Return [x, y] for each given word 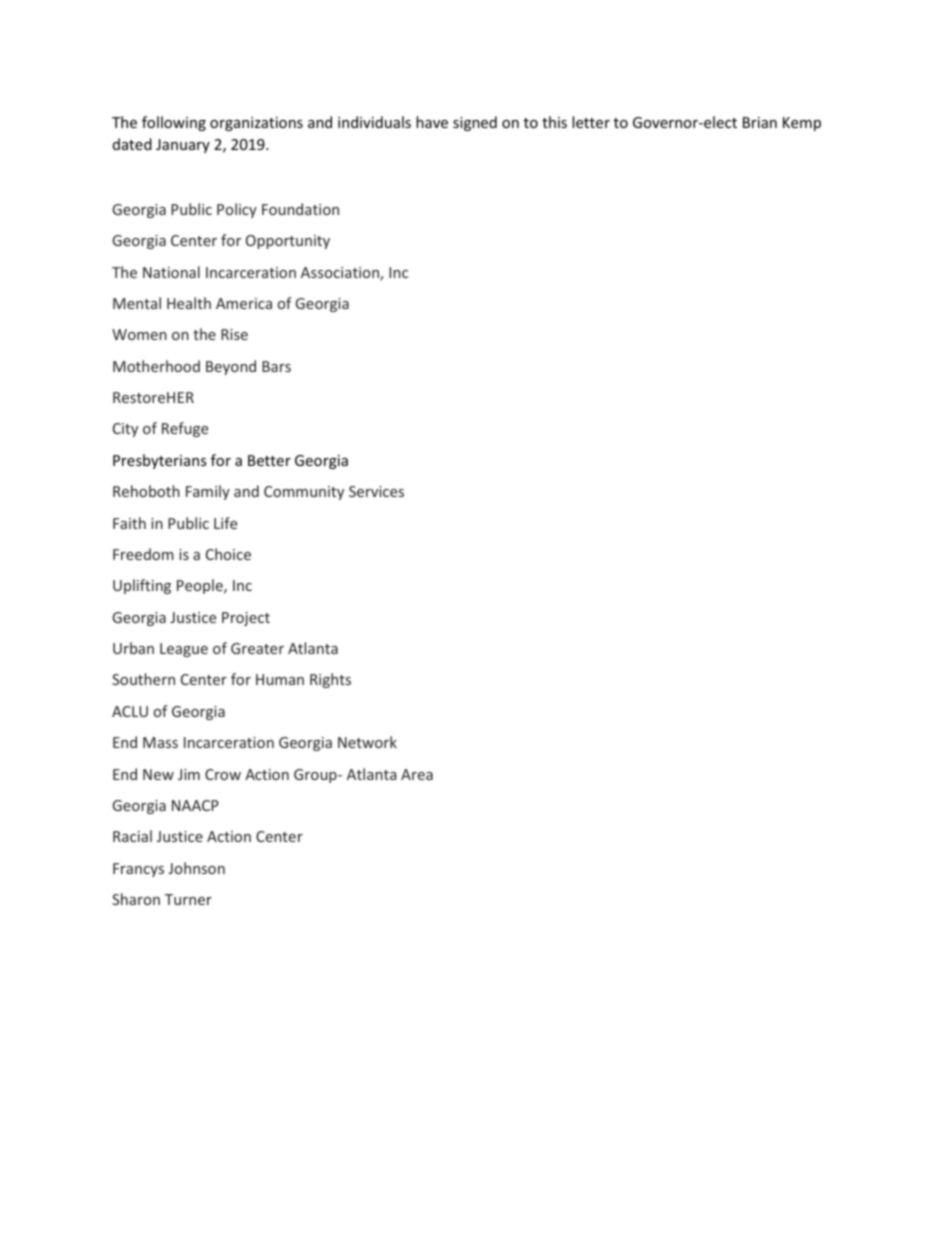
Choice [228, 554]
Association [341, 274]
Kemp [802, 124]
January [183, 146]
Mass [160, 742]
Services [376, 491]
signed [475, 123]
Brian [760, 122]
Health [189, 303]
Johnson [196, 868]
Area [417, 774]
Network [367, 742]
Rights [330, 680]
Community [304, 493]
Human [280, 679]
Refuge [185, 429]
